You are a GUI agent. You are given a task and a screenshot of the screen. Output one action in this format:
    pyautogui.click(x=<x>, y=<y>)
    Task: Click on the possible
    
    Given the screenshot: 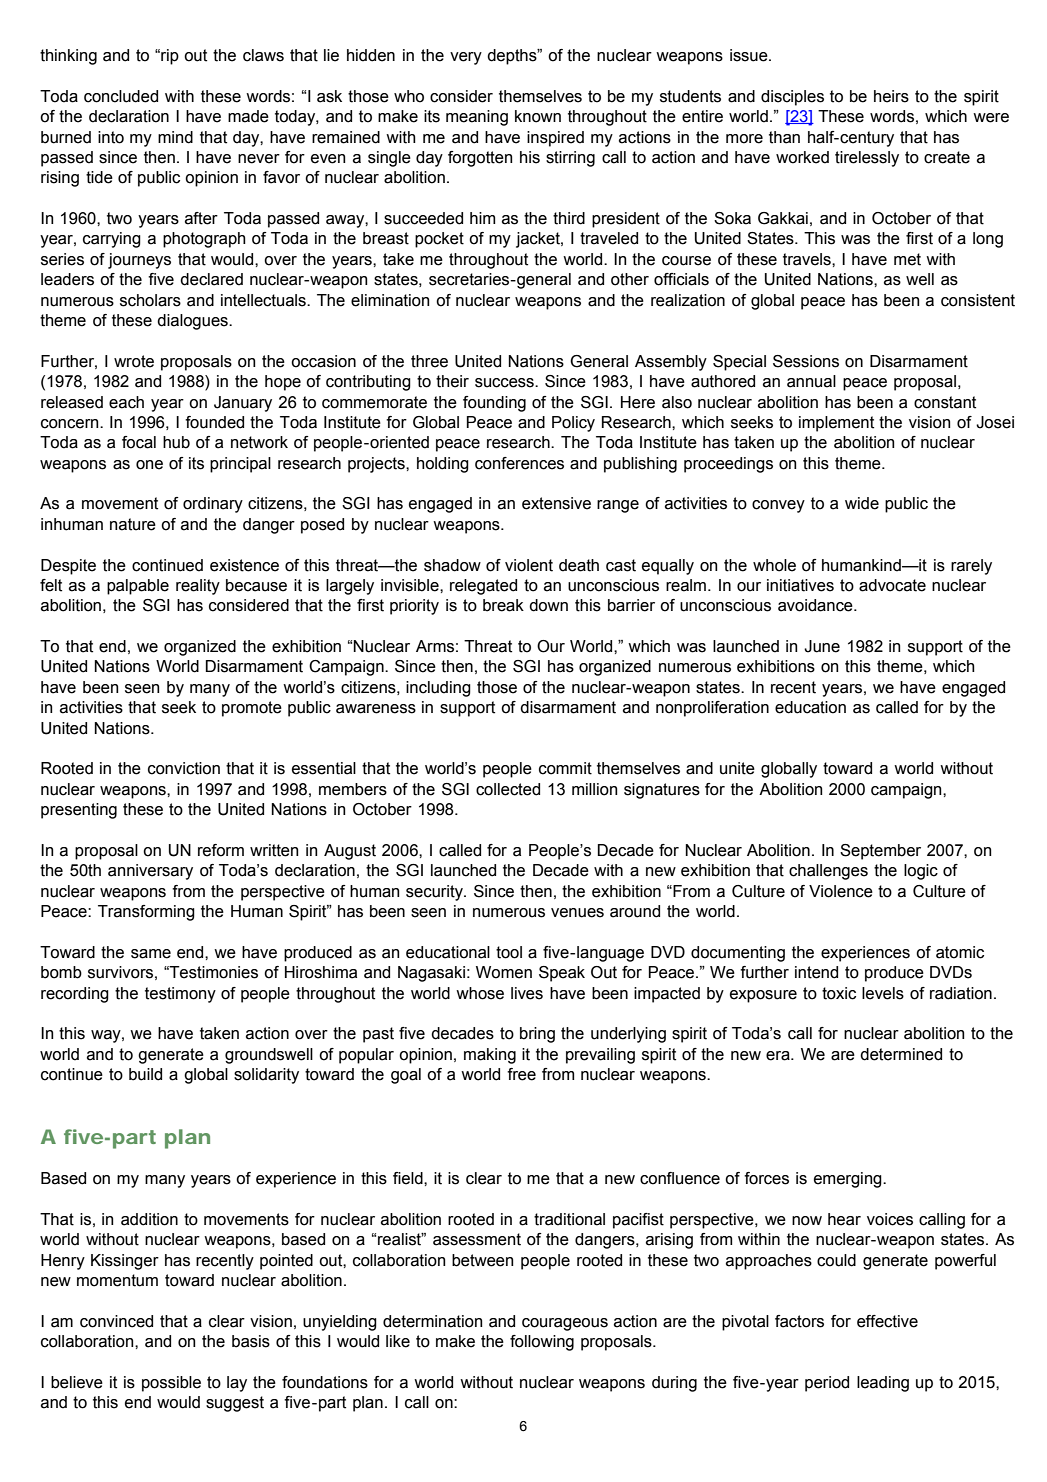 What is the action you would take?
    pyautogui.click(x=171, y=1384)
